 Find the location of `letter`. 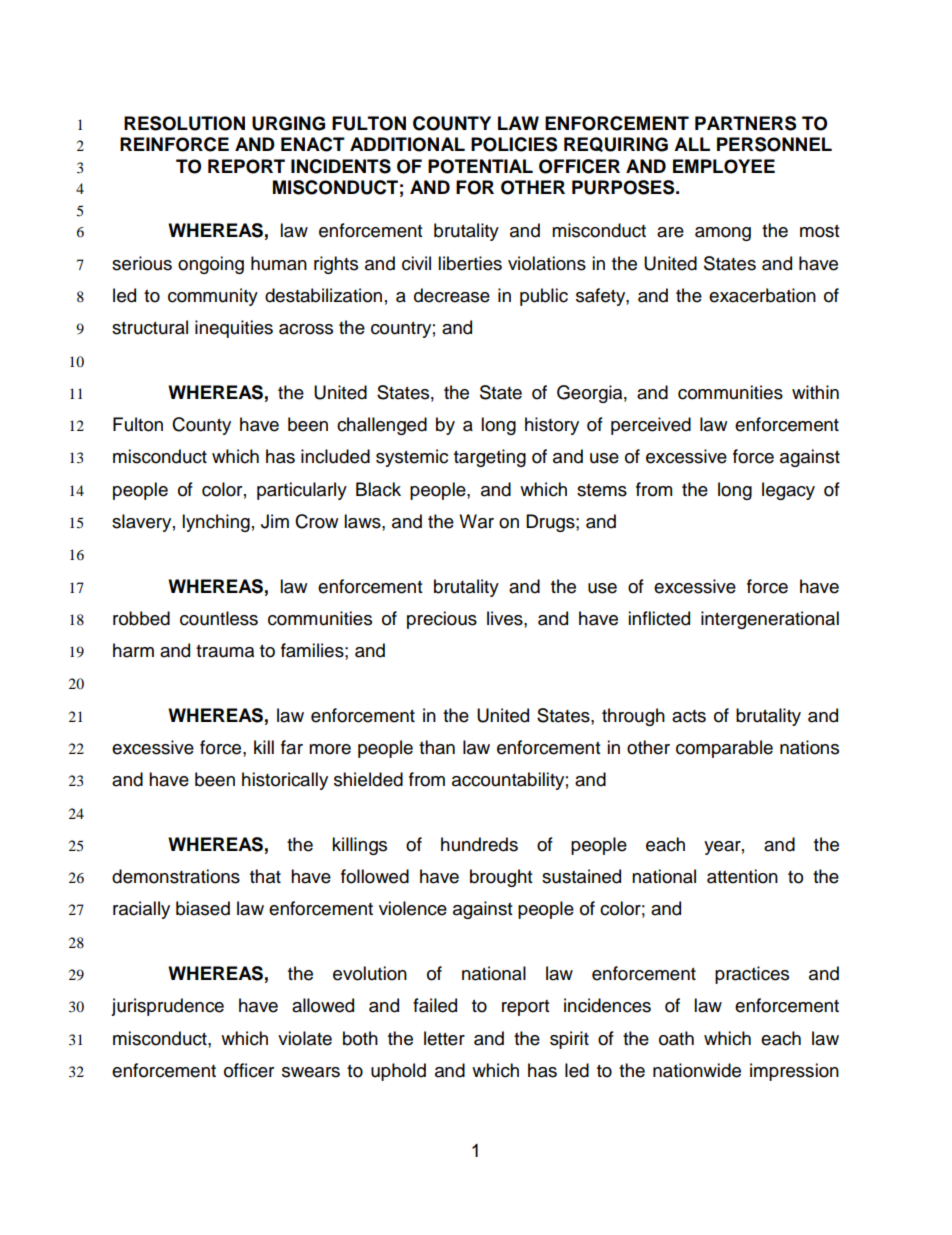

letter is located at coordinates (444, 1038).
